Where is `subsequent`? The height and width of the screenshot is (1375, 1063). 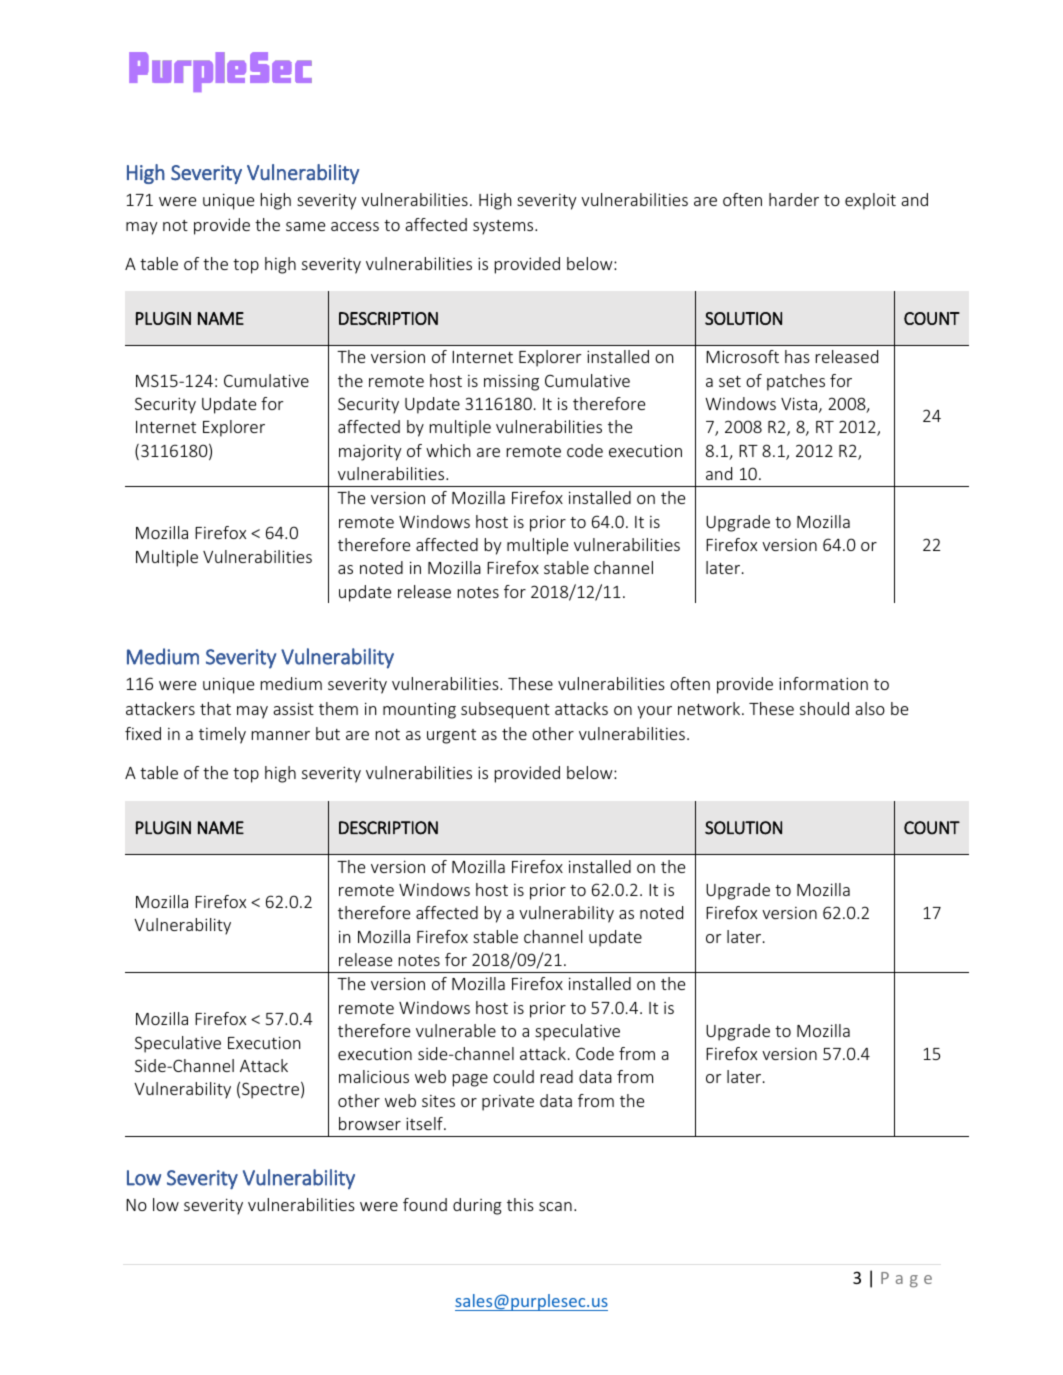 subsequent is located at coordinates (505, 710).
